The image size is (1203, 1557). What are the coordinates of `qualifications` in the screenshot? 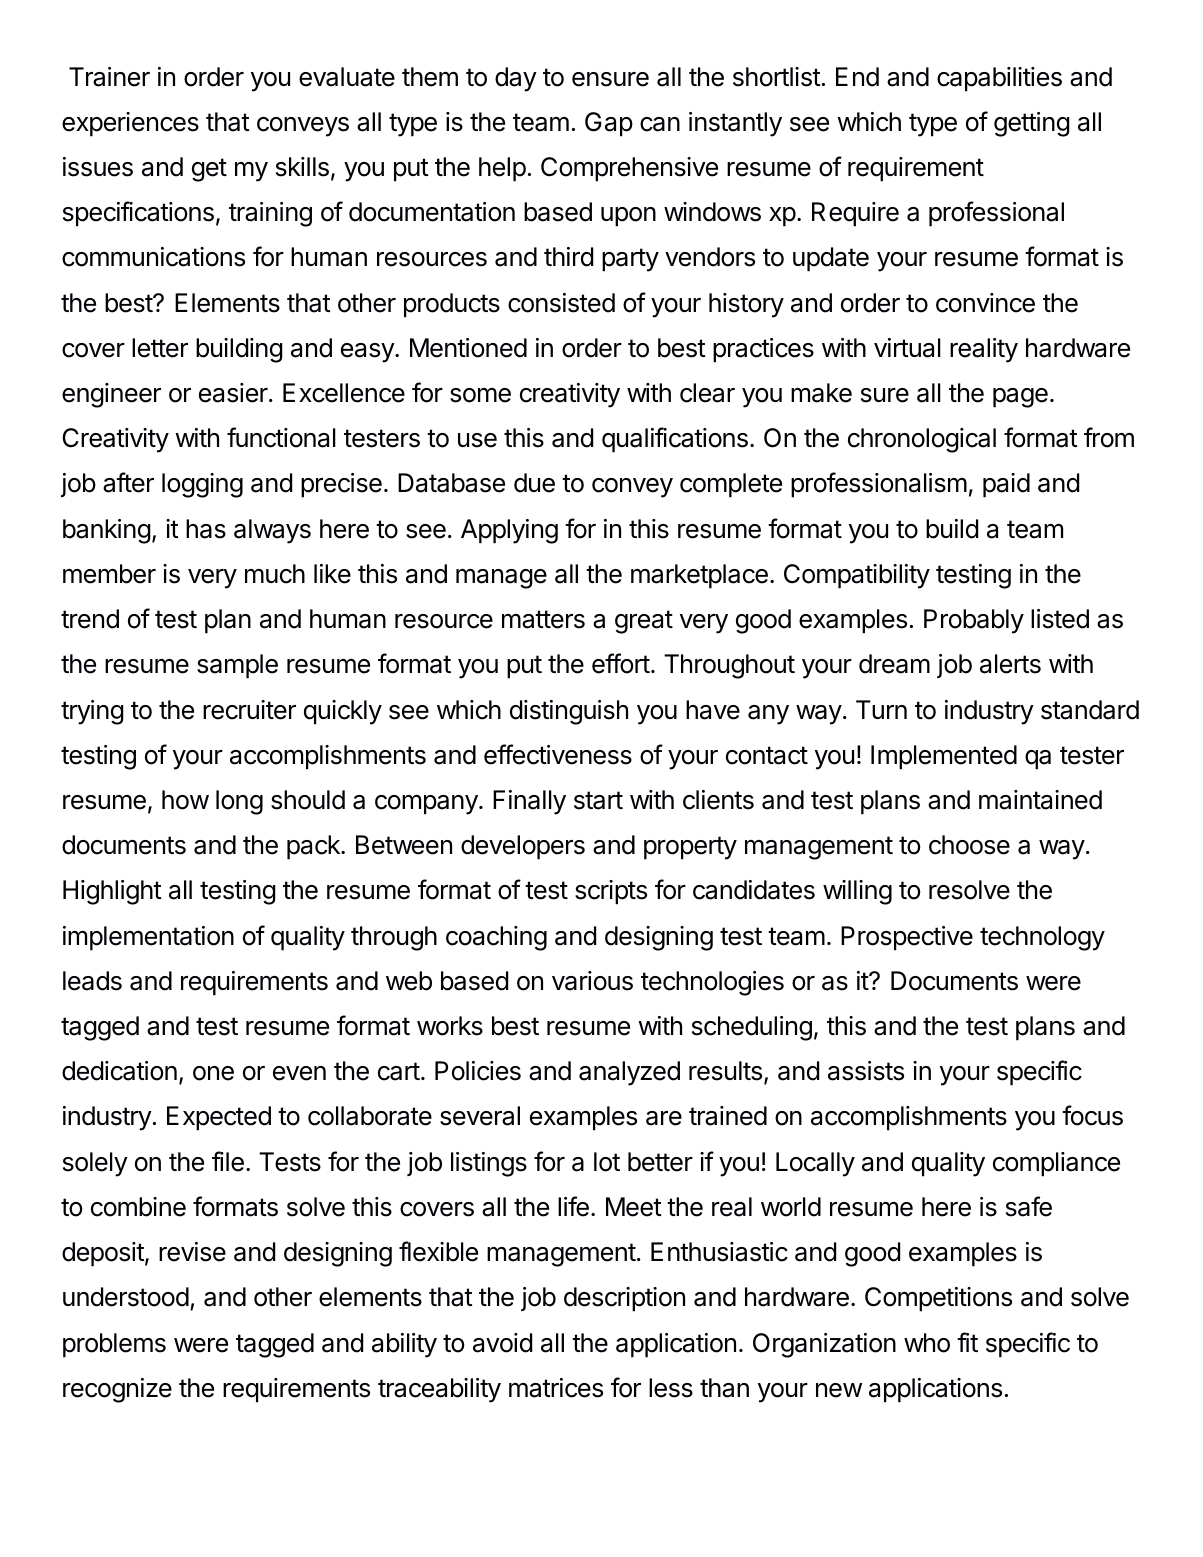 It's located at (675, 440).
